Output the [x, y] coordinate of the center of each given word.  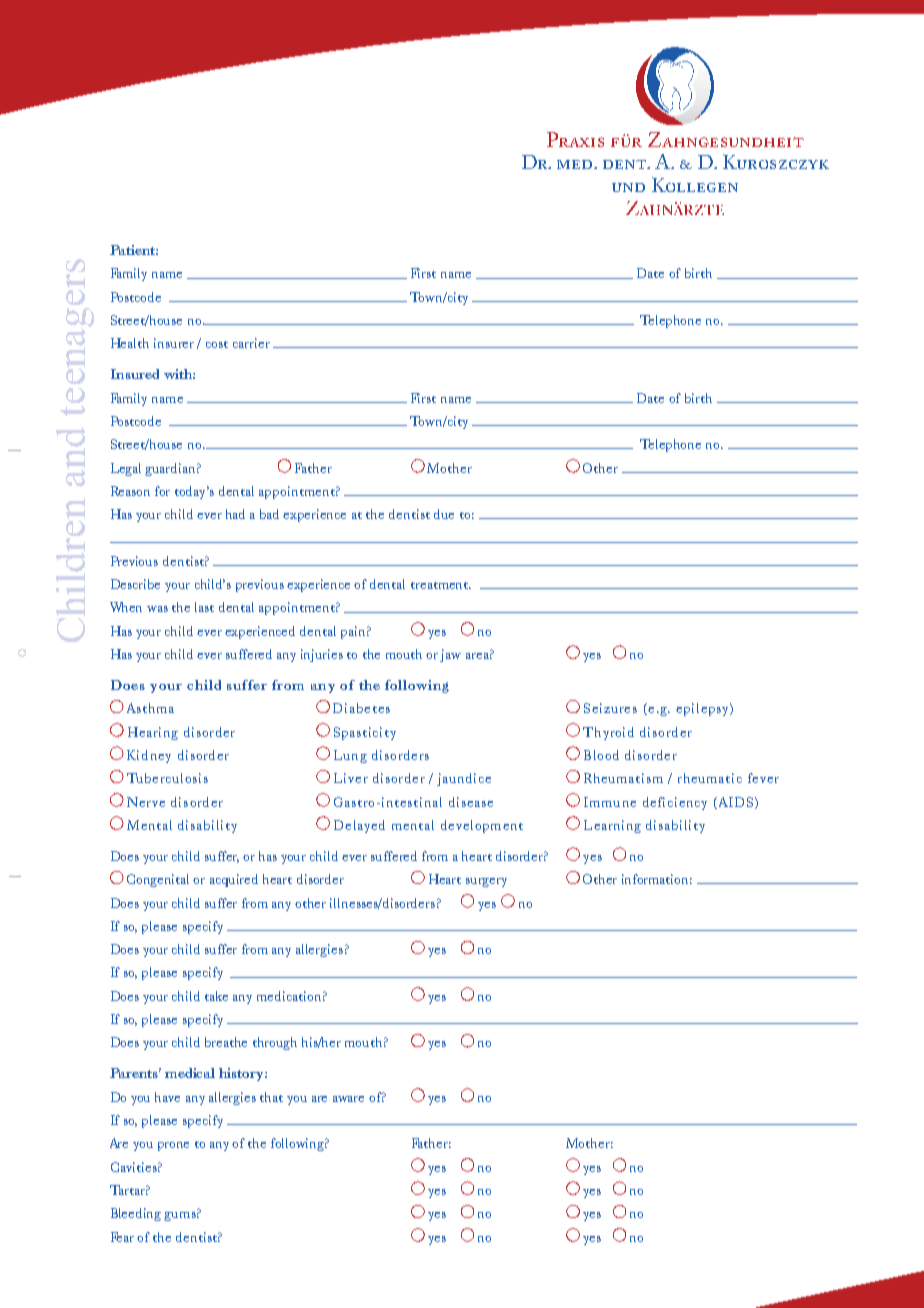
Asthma [150, 708]
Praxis [575, 139]
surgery [486, 882]
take [216, 996]
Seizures [610, 708]
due [444, 514]
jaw [450, 655]
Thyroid [608, 733]
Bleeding [136, 1214]
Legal [126, 469]
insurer [174, 343]
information [657, 879]
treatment [441, 585]
